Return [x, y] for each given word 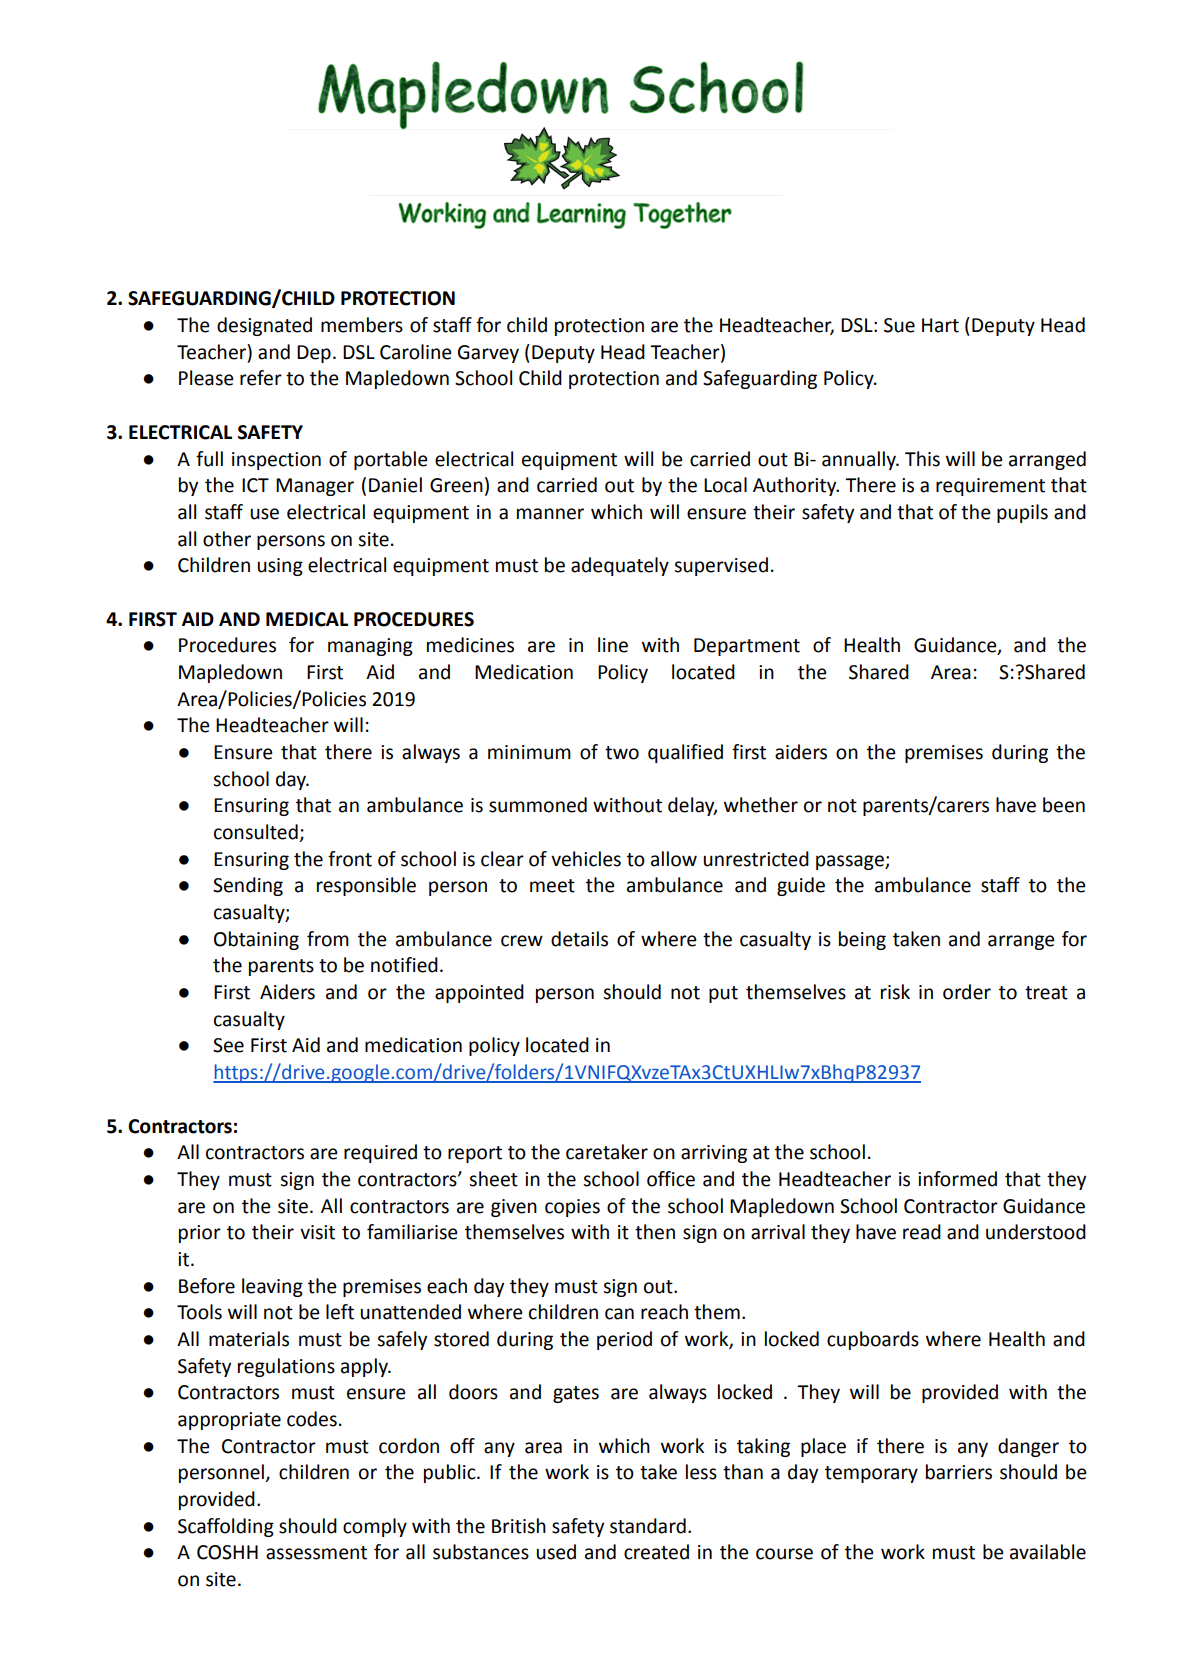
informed [957, 1179]
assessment [316, 1553]
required [380, 1153]
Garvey [488, 354]
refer [261, 378]
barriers [959, 1472]
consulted [257, 833]
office [671, 1179]
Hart [940, 325]
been [1064, 805]
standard [648, 1526]
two [622, 753]
